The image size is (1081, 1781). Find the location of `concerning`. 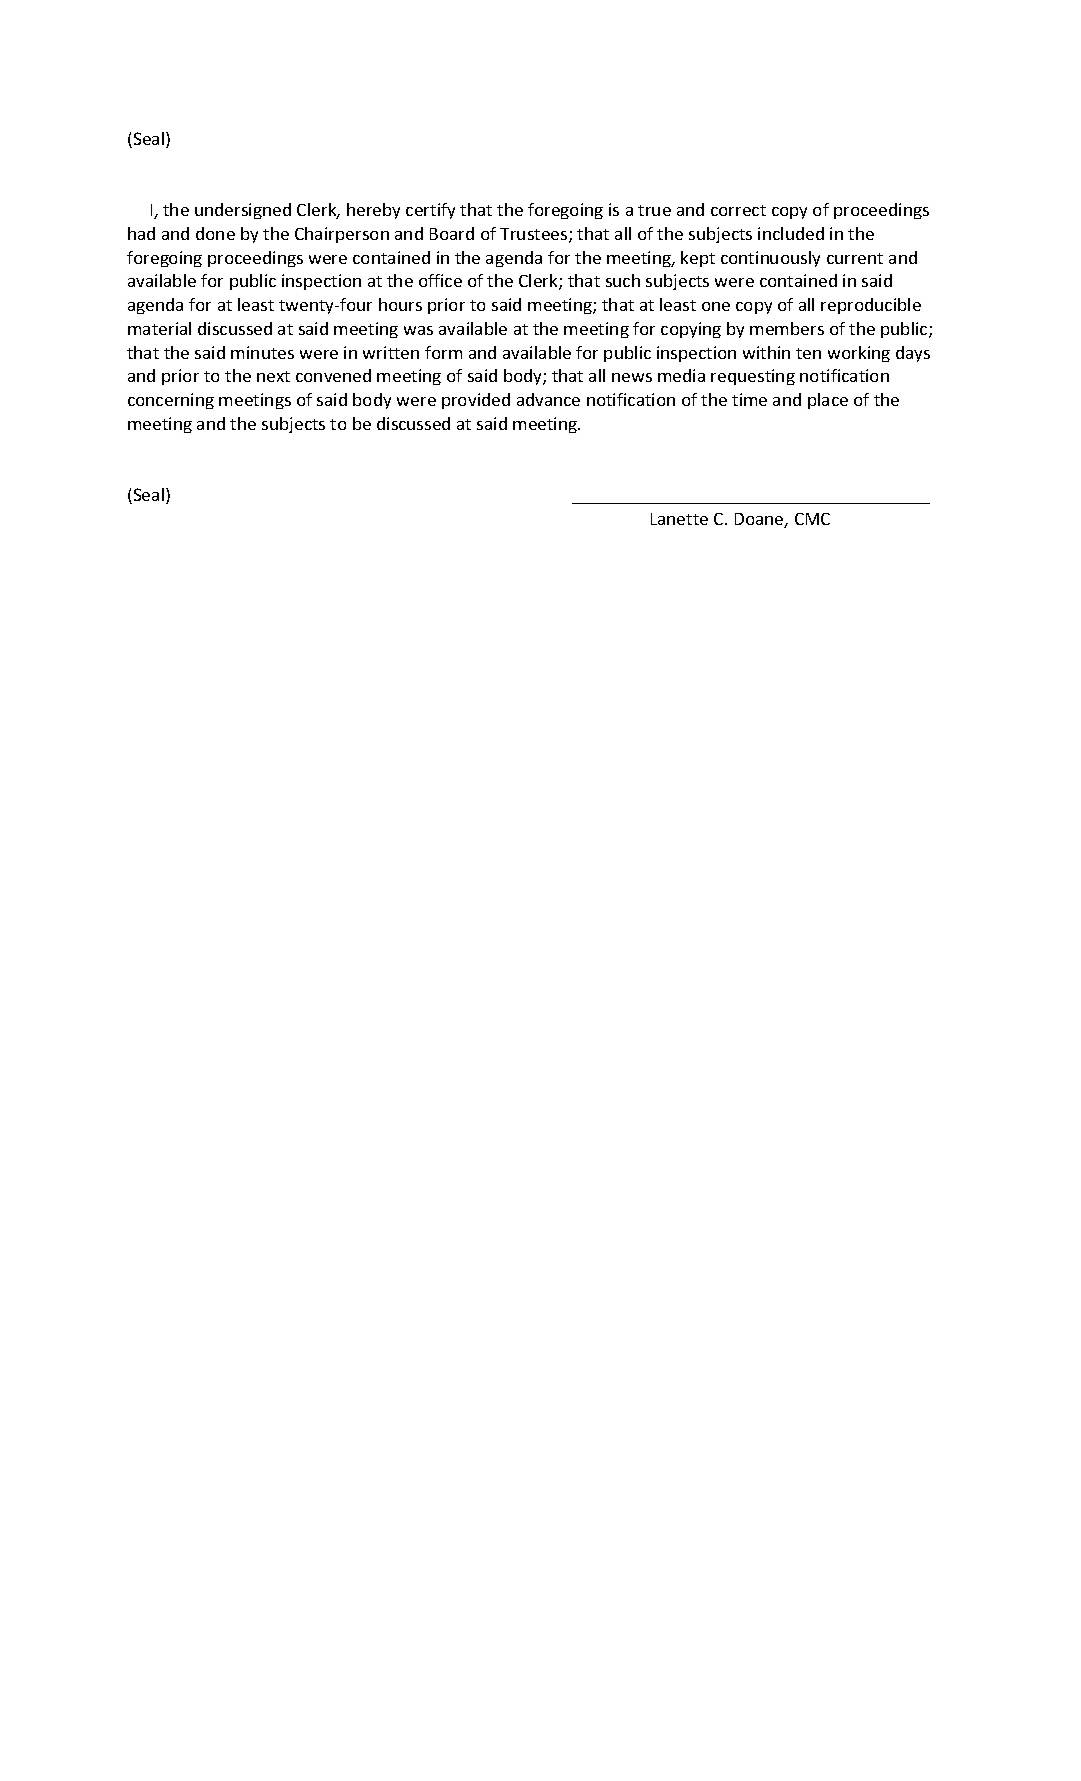

concerning is located at coordinates (171, 401).
